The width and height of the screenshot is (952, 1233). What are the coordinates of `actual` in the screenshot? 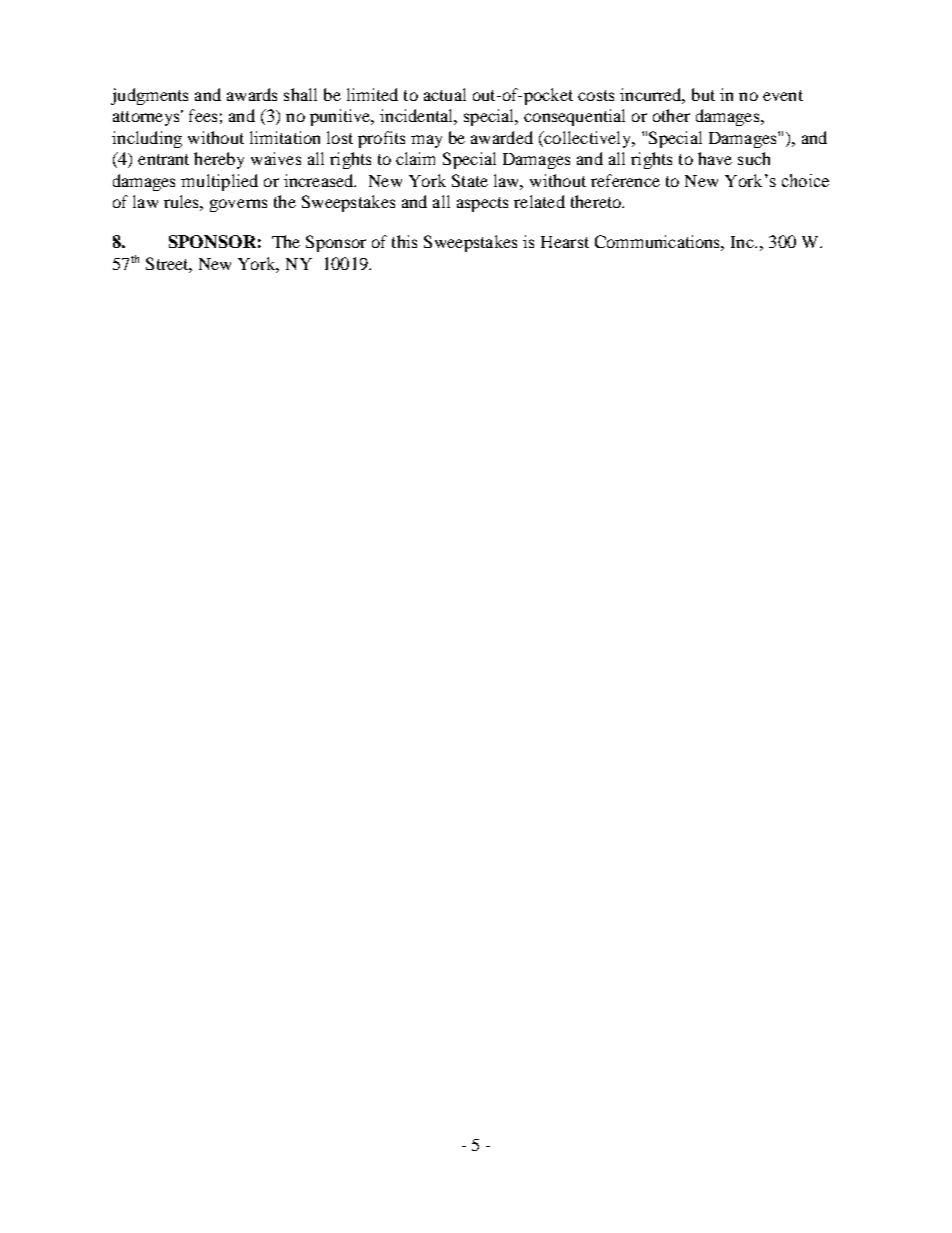 It's located at (445, 94).
